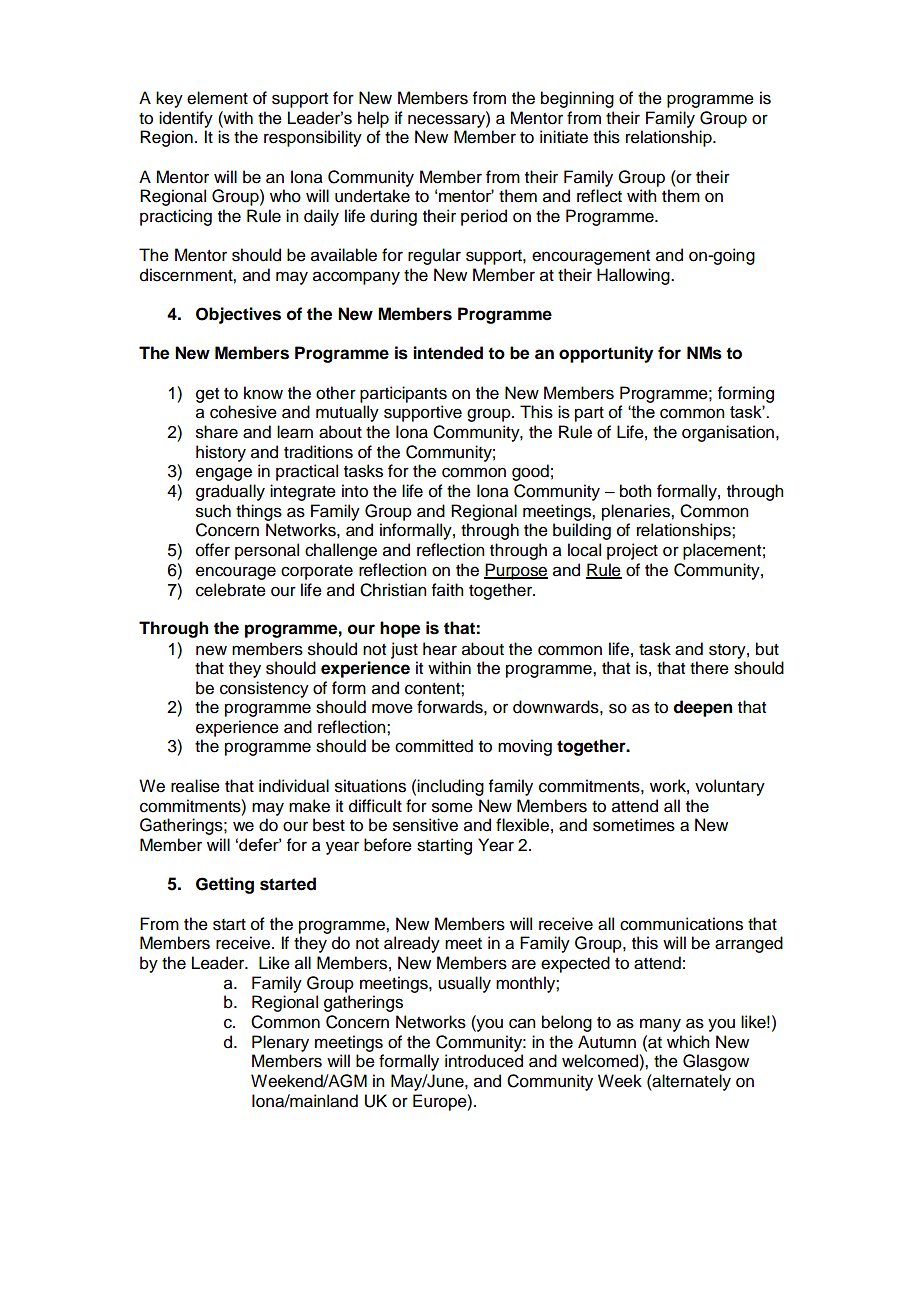 The height and width of the screenshot is (1308, 924). I want to click on Plenary, so click(280, 1043).
